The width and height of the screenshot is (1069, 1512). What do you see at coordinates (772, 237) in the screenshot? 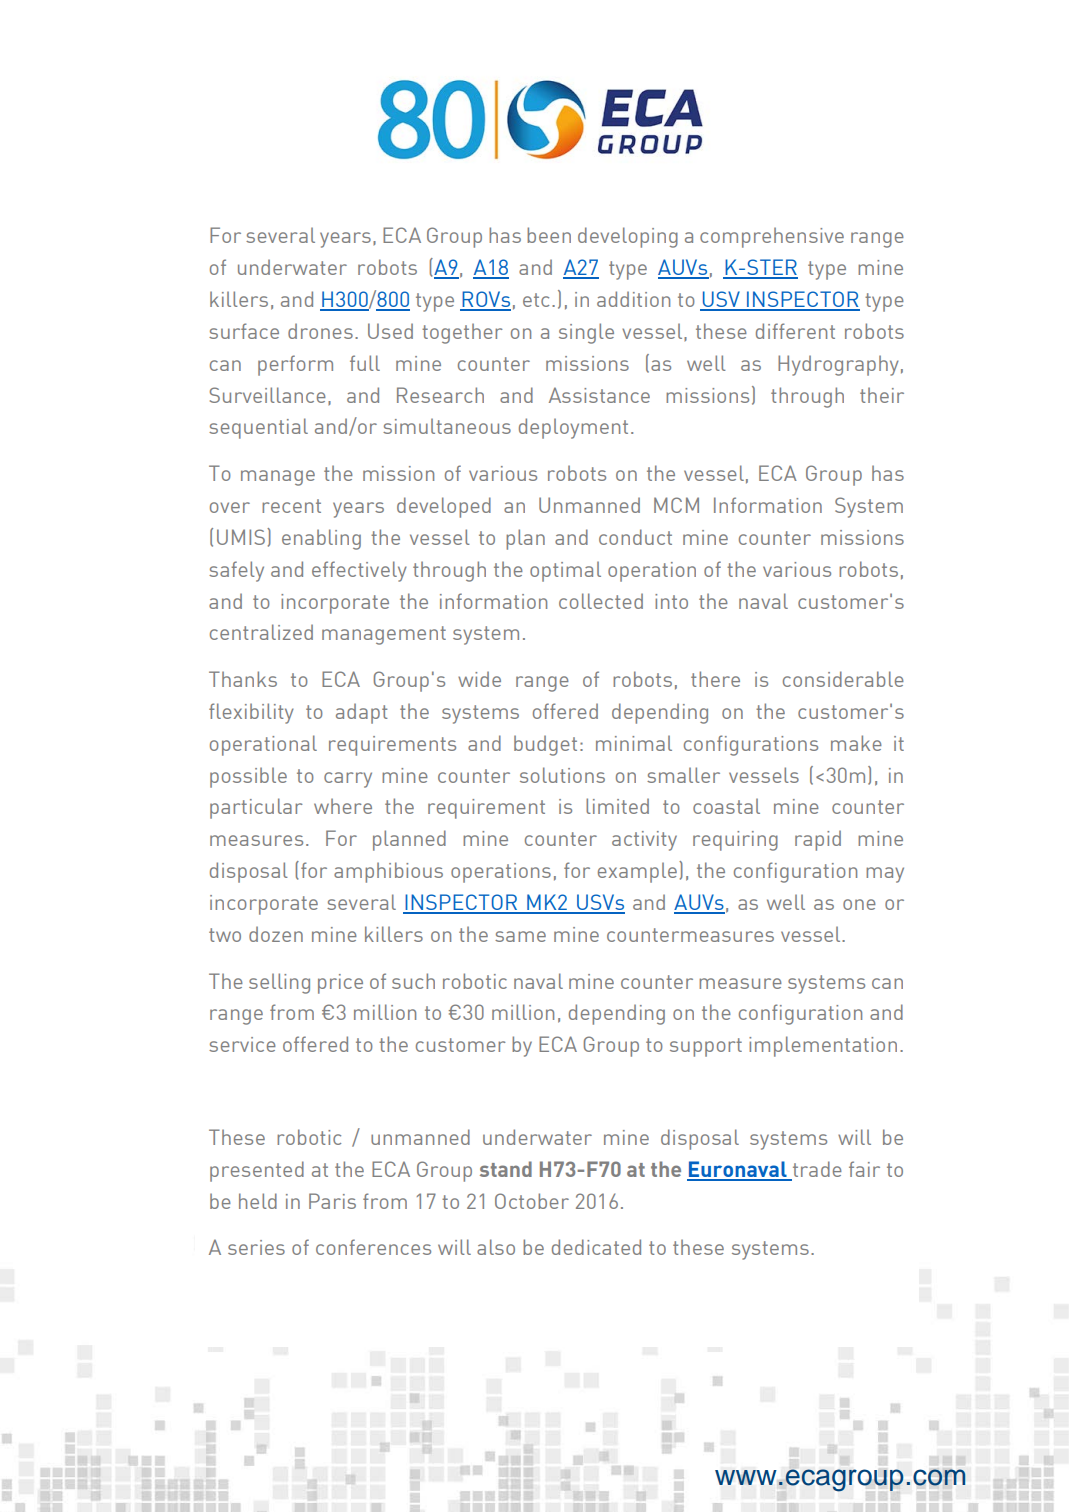
I see `comprehensive` at bounding box center [772, 237].
